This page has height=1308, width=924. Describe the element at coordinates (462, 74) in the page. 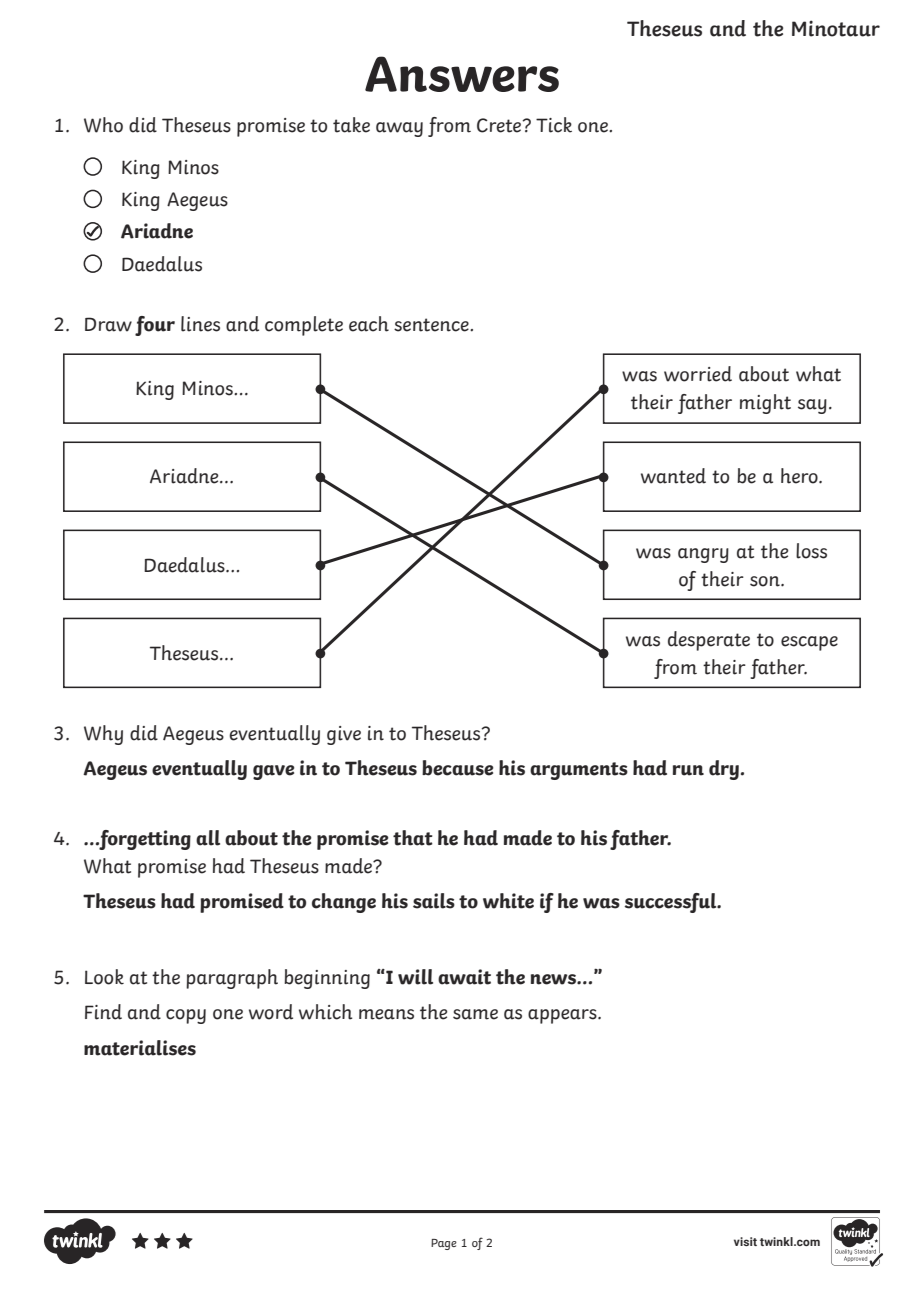

I see `Answers` at that location.
